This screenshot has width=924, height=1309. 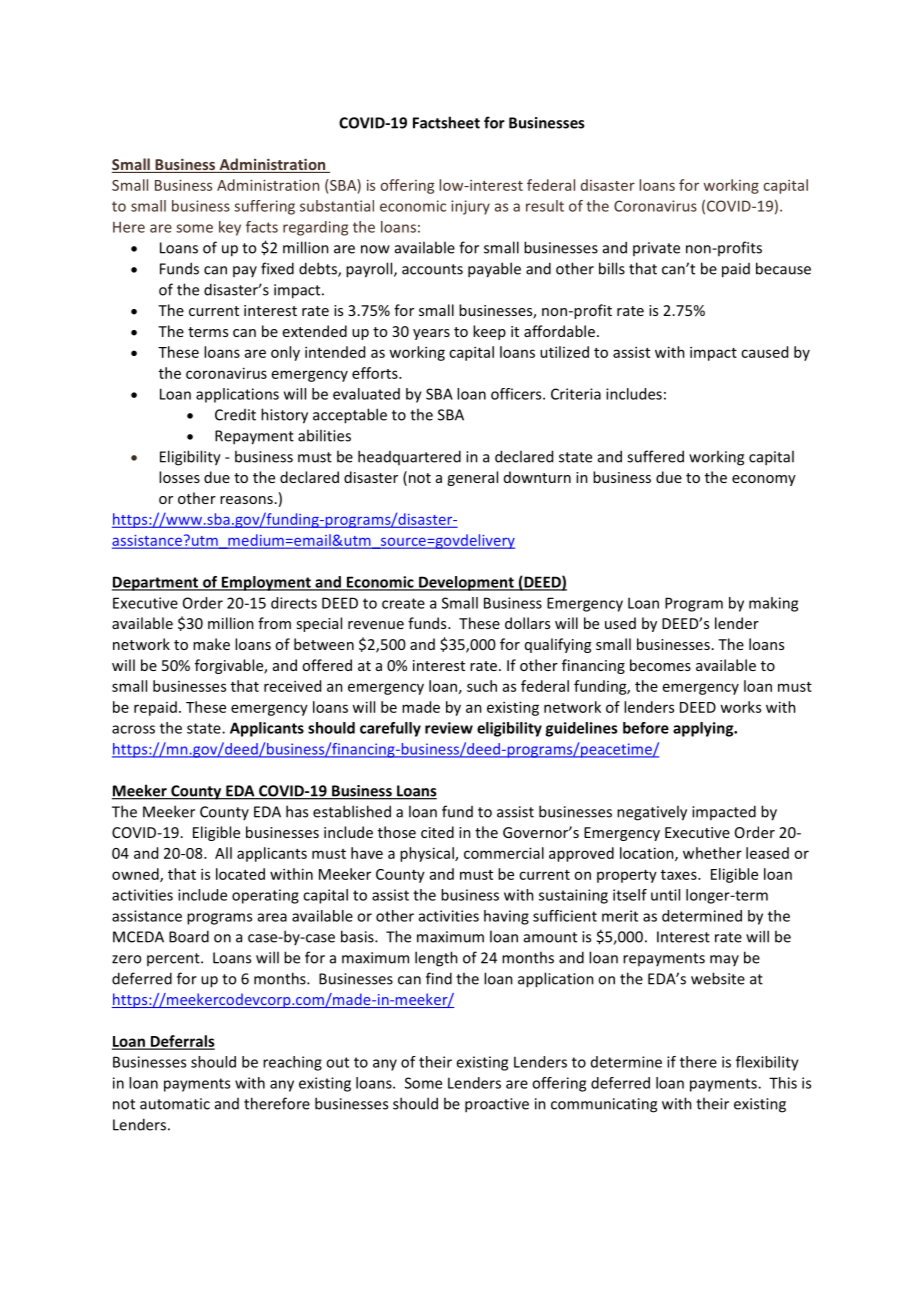 What do you see at coordinates (175, 1104) in the screenshot?
I see `automatic` at bounding box center [175, 1104].
